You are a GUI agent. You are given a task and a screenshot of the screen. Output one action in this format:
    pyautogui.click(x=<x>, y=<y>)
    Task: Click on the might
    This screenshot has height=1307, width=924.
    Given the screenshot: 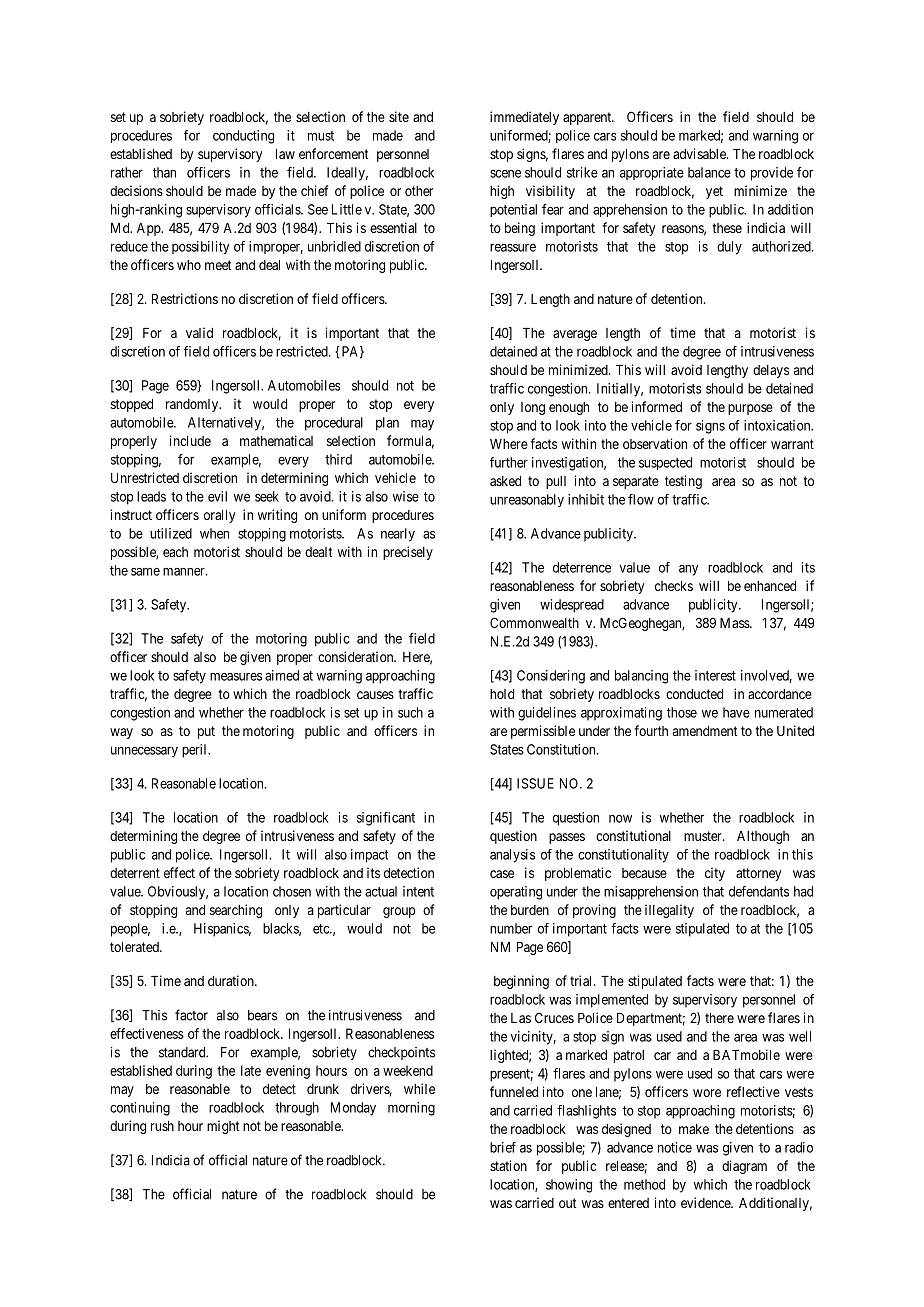 What is the action you would take?
    pyautogui.click(x=223, y=1127)
